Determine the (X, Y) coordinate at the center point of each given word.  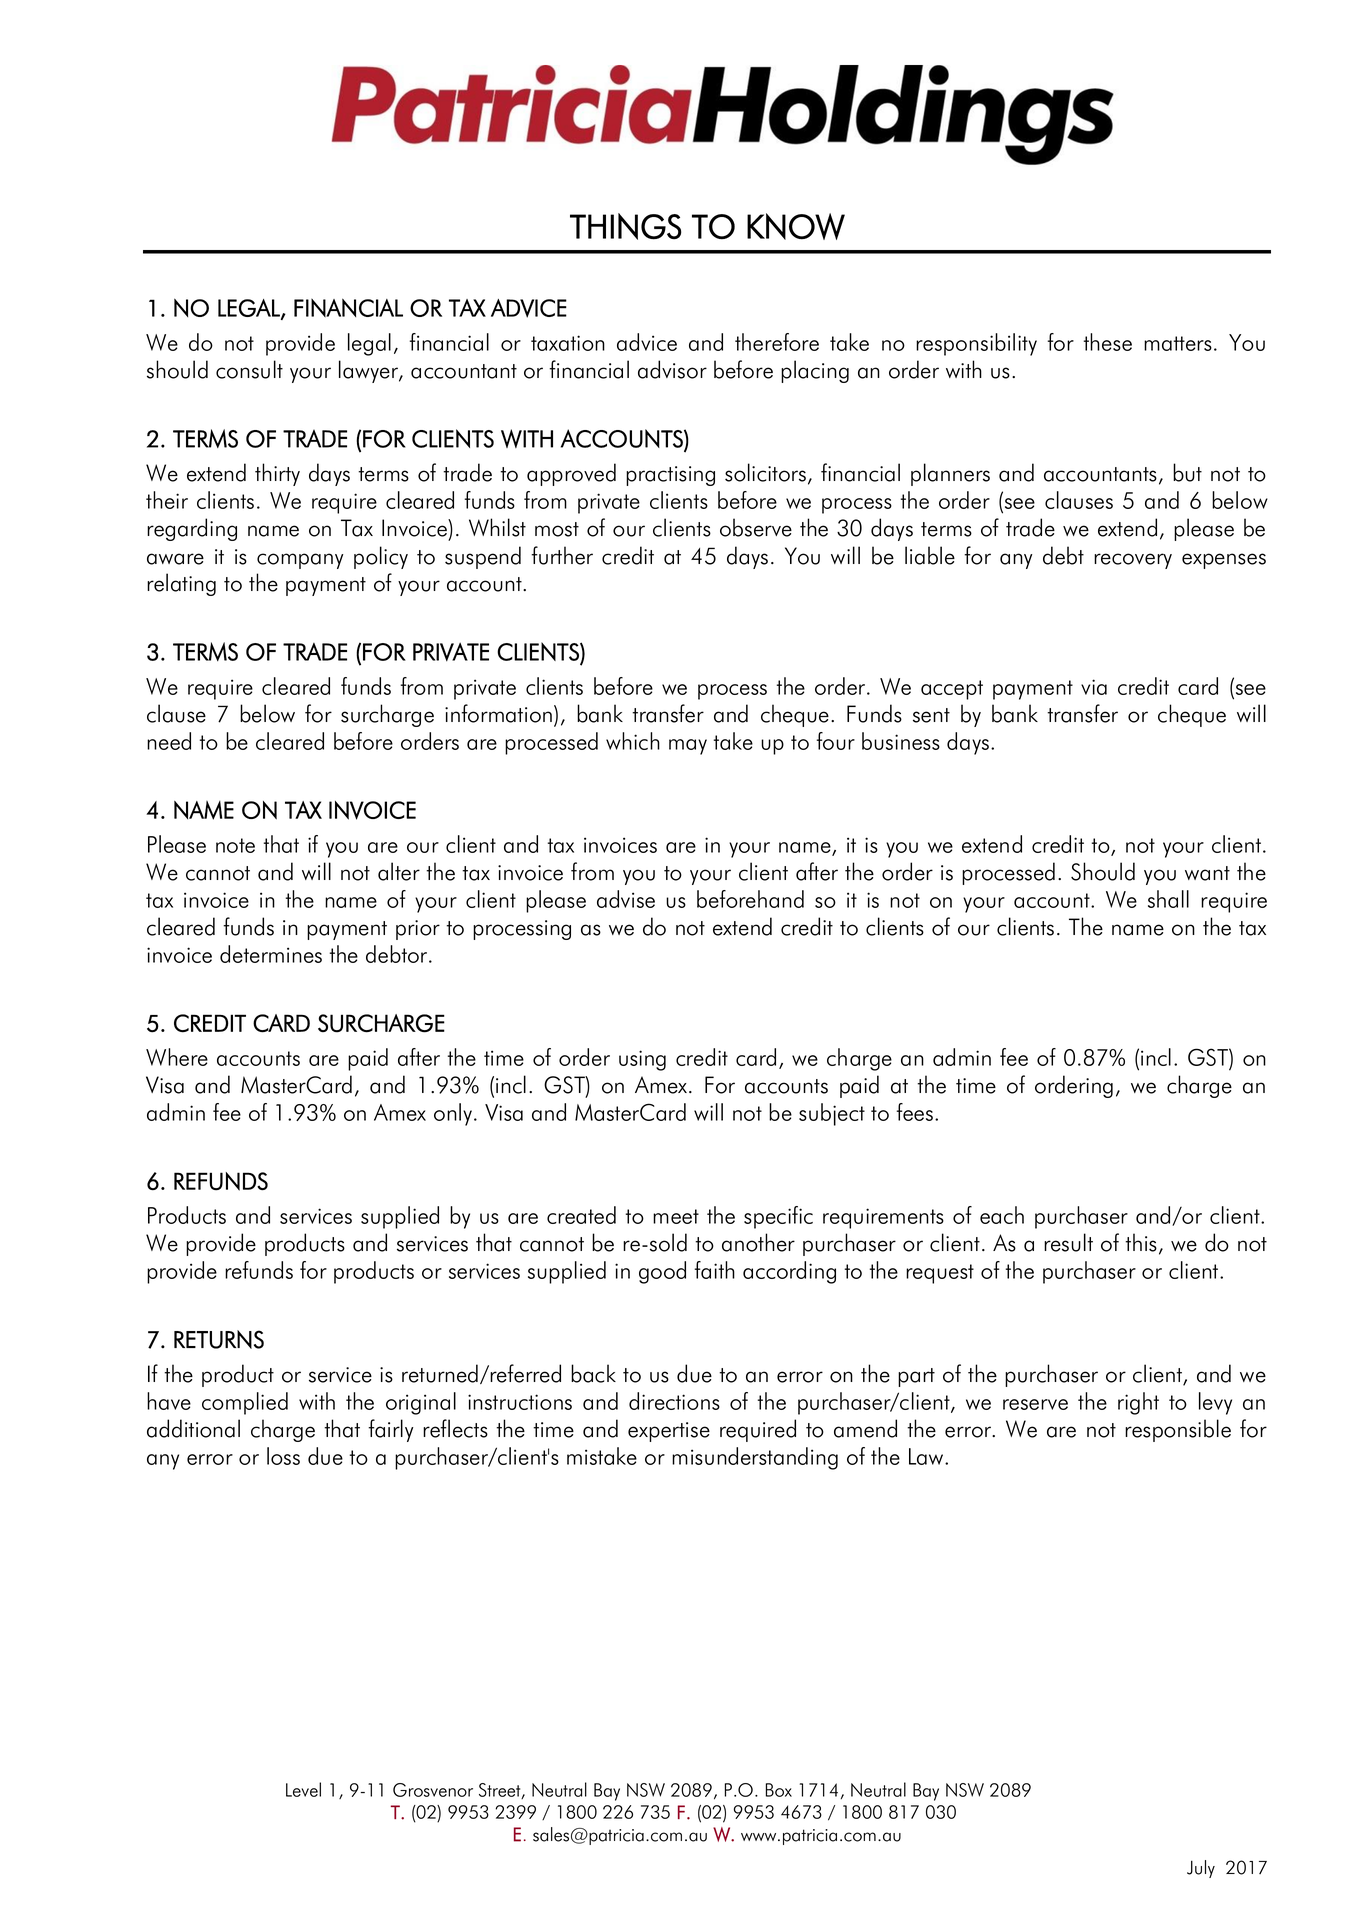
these (1108, 342)
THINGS (626, 226)
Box (779, 1790)
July (1201, 1869)
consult (249, 369)
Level (303, 1789)
